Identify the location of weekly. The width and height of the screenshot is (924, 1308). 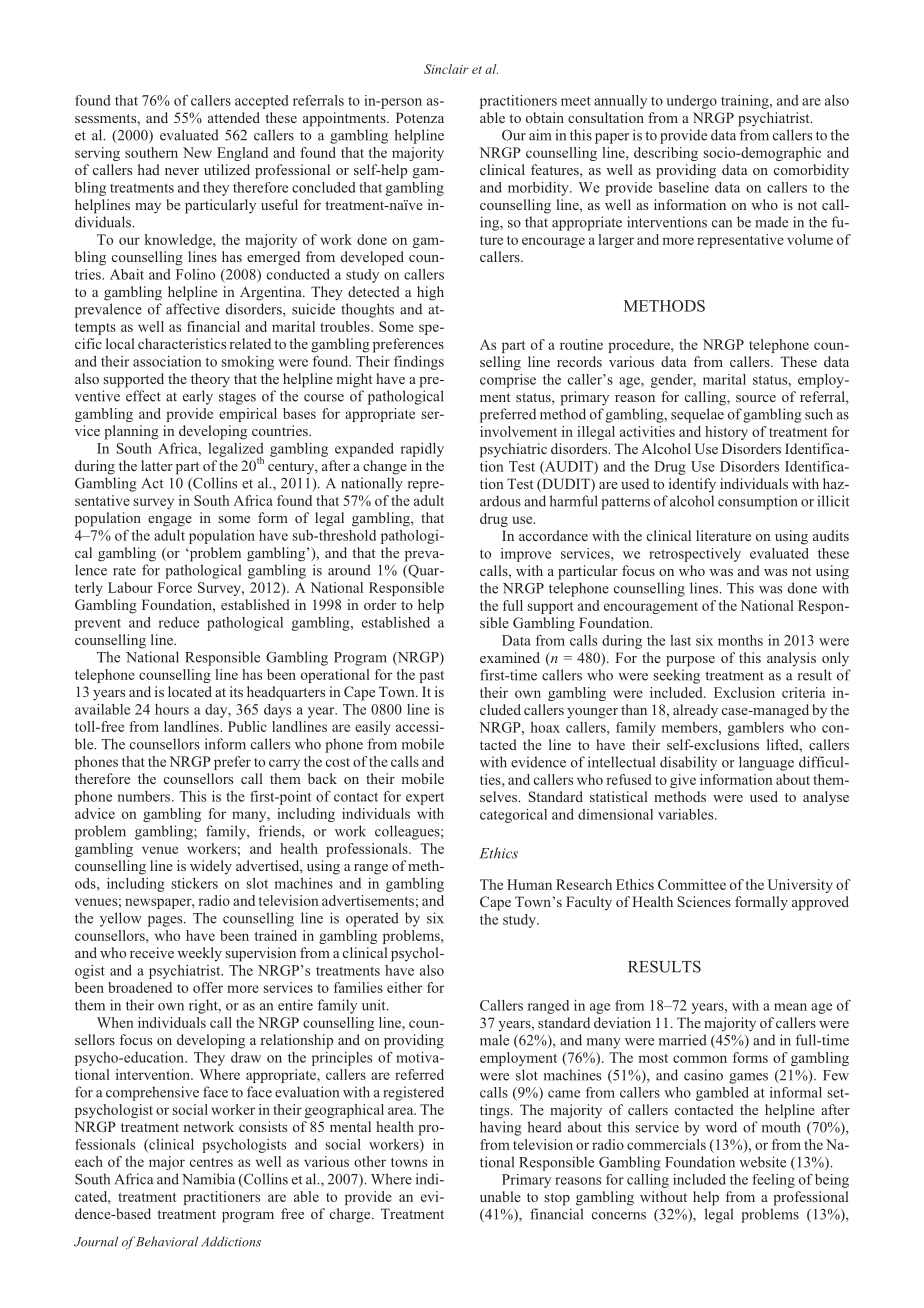
(199, 954).
